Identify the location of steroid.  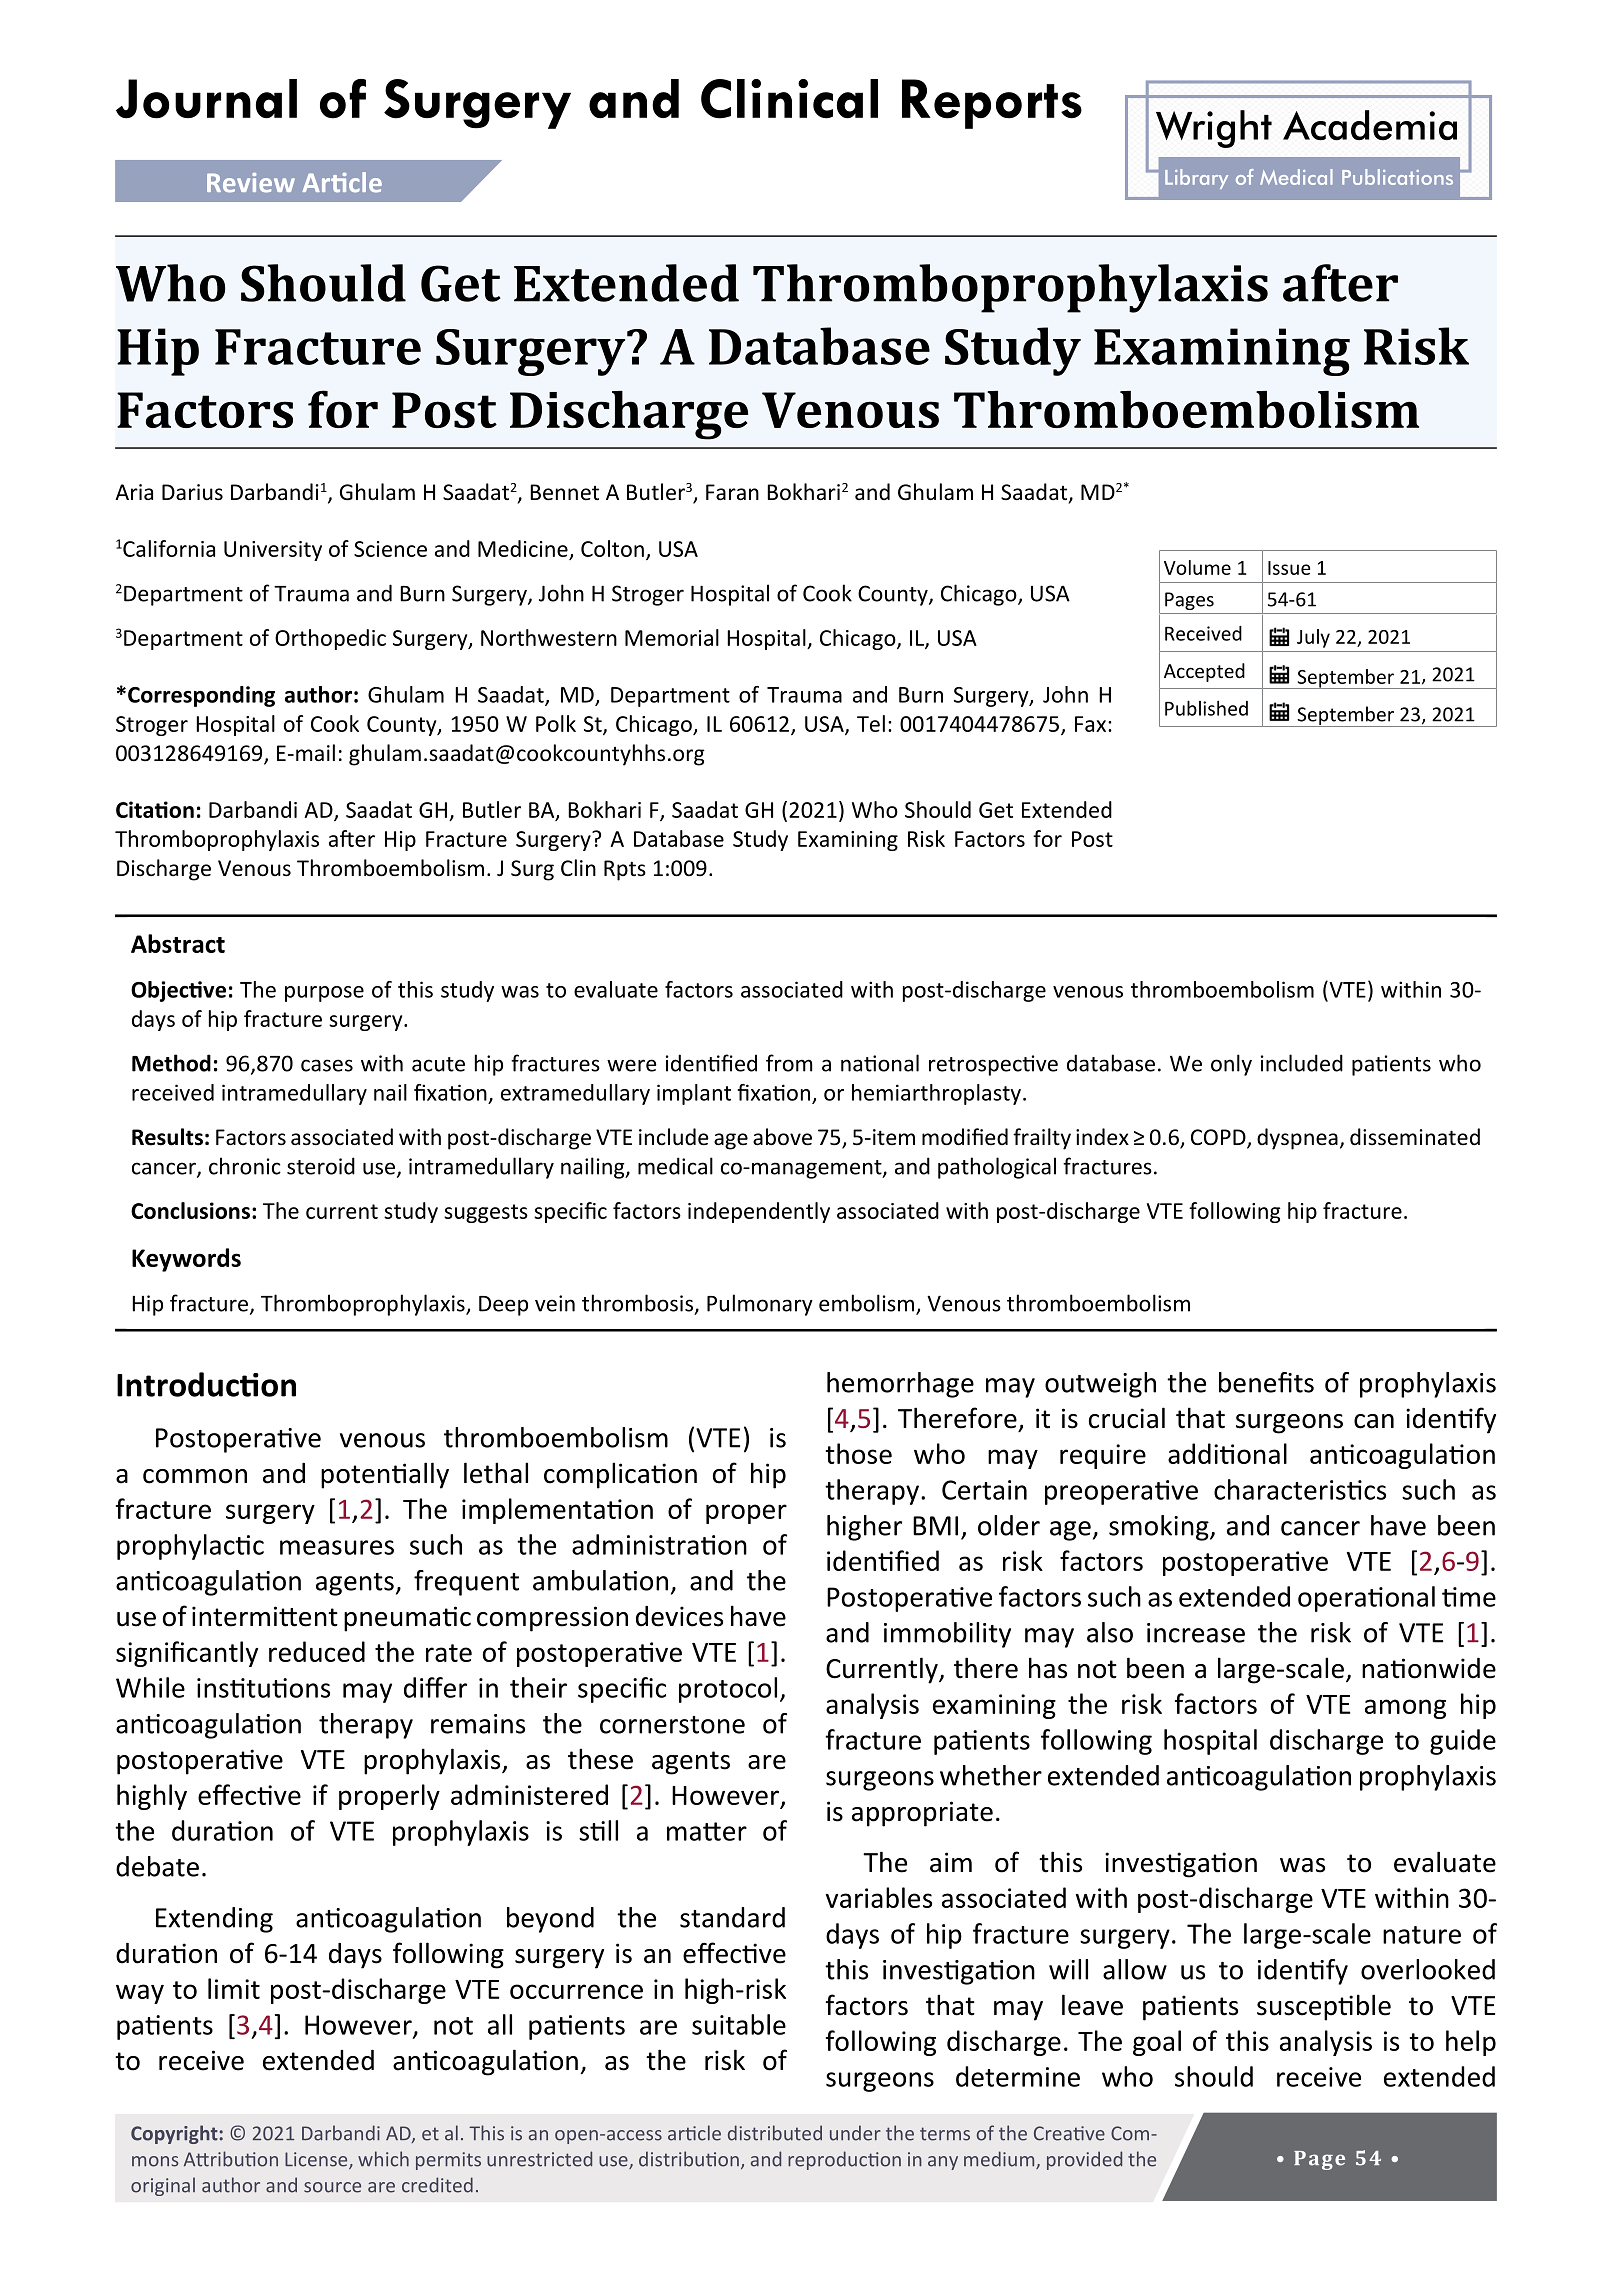
(321, 1166).
